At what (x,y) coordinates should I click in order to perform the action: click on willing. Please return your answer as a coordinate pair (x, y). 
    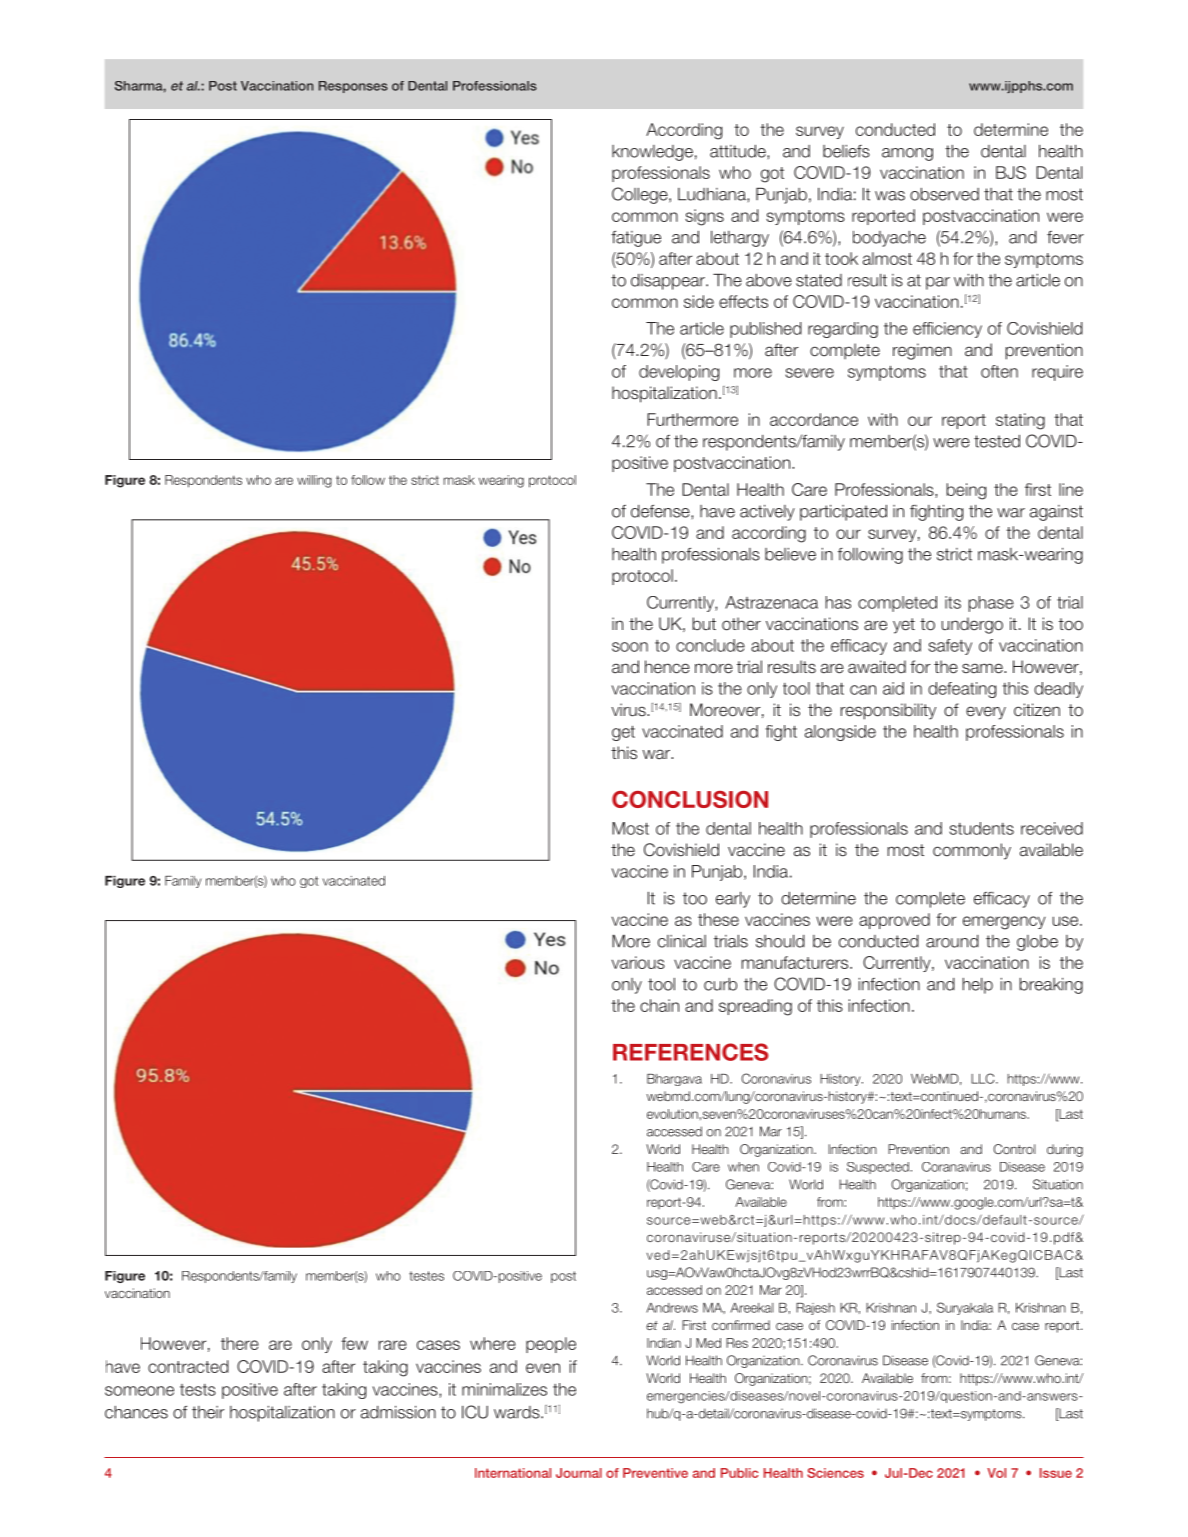
    Looking at the image, I should click on (314, 481).
